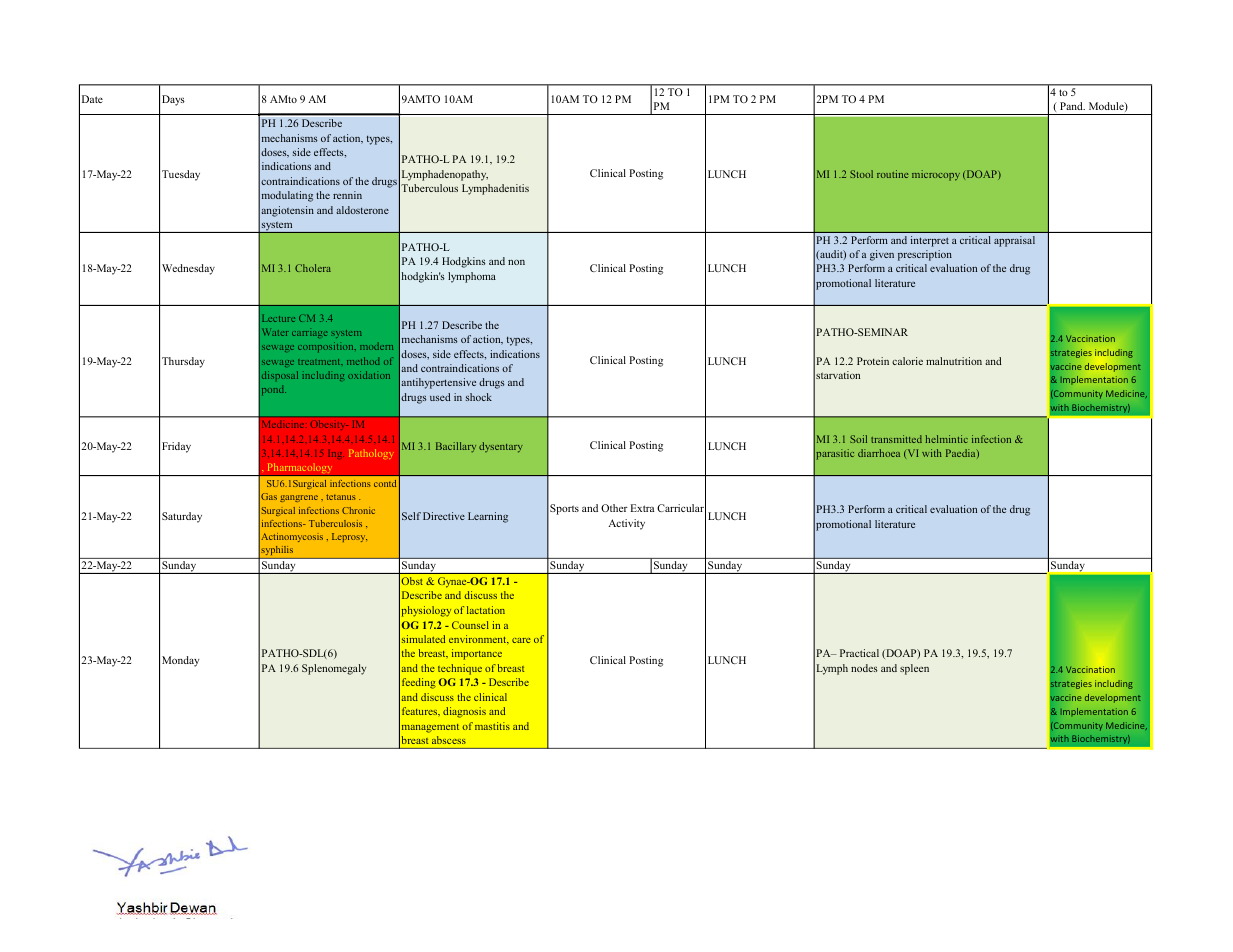 The image size is (1233, 952). Describe the element at coordinates (914, 669) in the screenshot. I see `spleen` at that location.
